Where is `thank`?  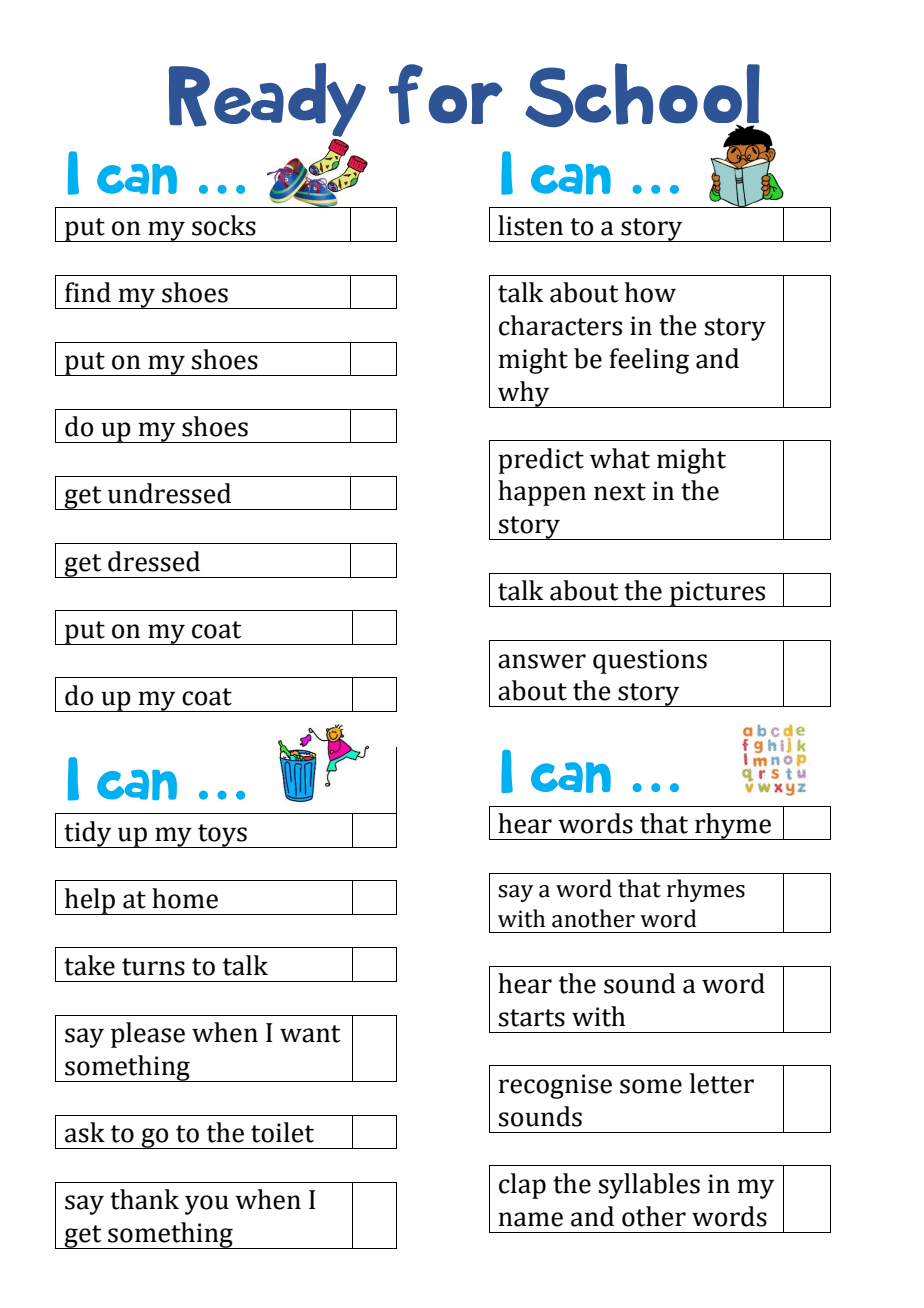 thank is located at coordinates (144, 1199).
